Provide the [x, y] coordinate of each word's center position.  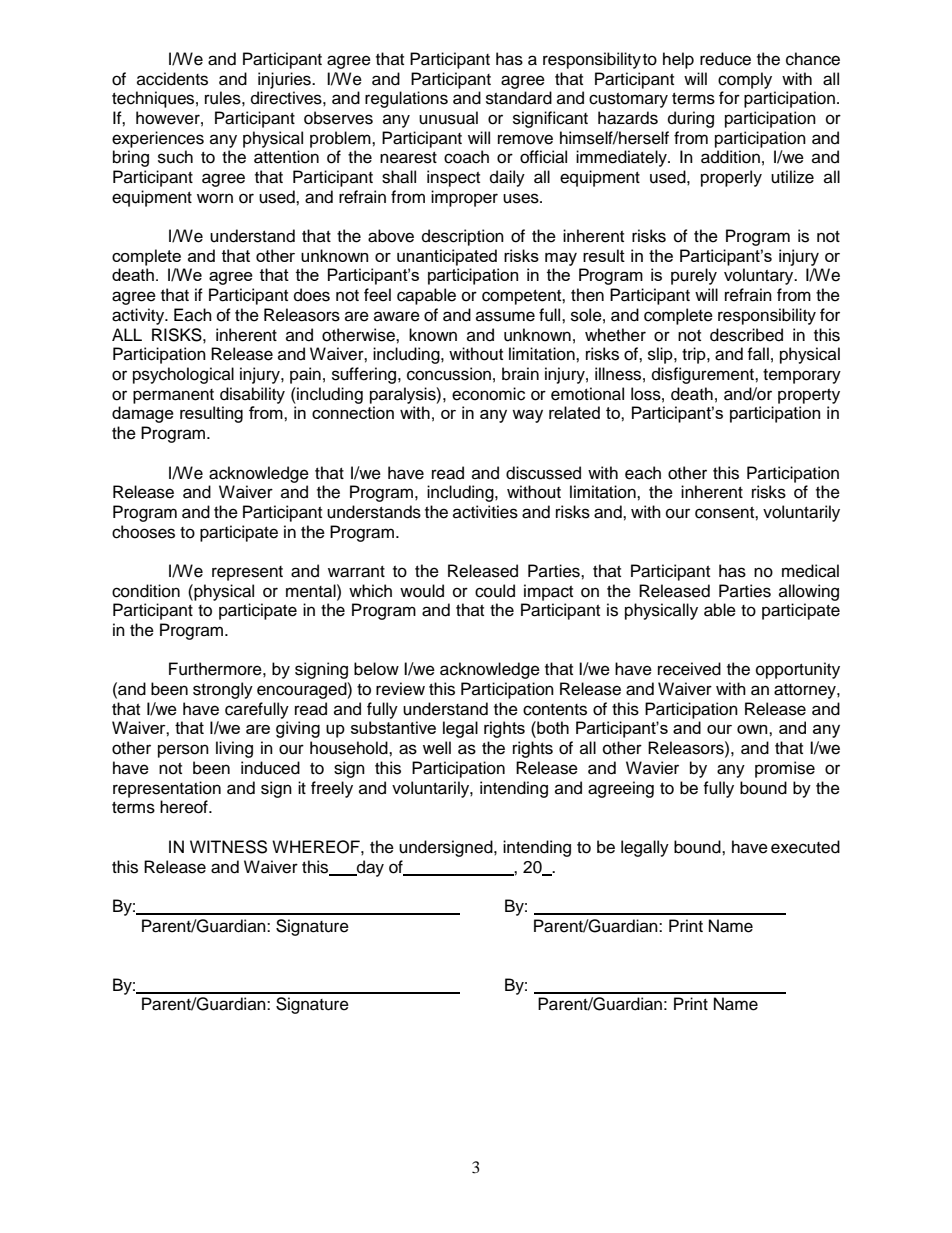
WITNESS [228, 847]
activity [139, 316]
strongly [223, 690]
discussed [543, 473]
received [689, 669]
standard [519, 98]
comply [745, 80]
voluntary [760, 276]
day [369, 868]
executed [805, 847]
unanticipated [447, 257]
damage [143, 414]
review [400, 689]
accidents [172, 79]
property [809, 396]
